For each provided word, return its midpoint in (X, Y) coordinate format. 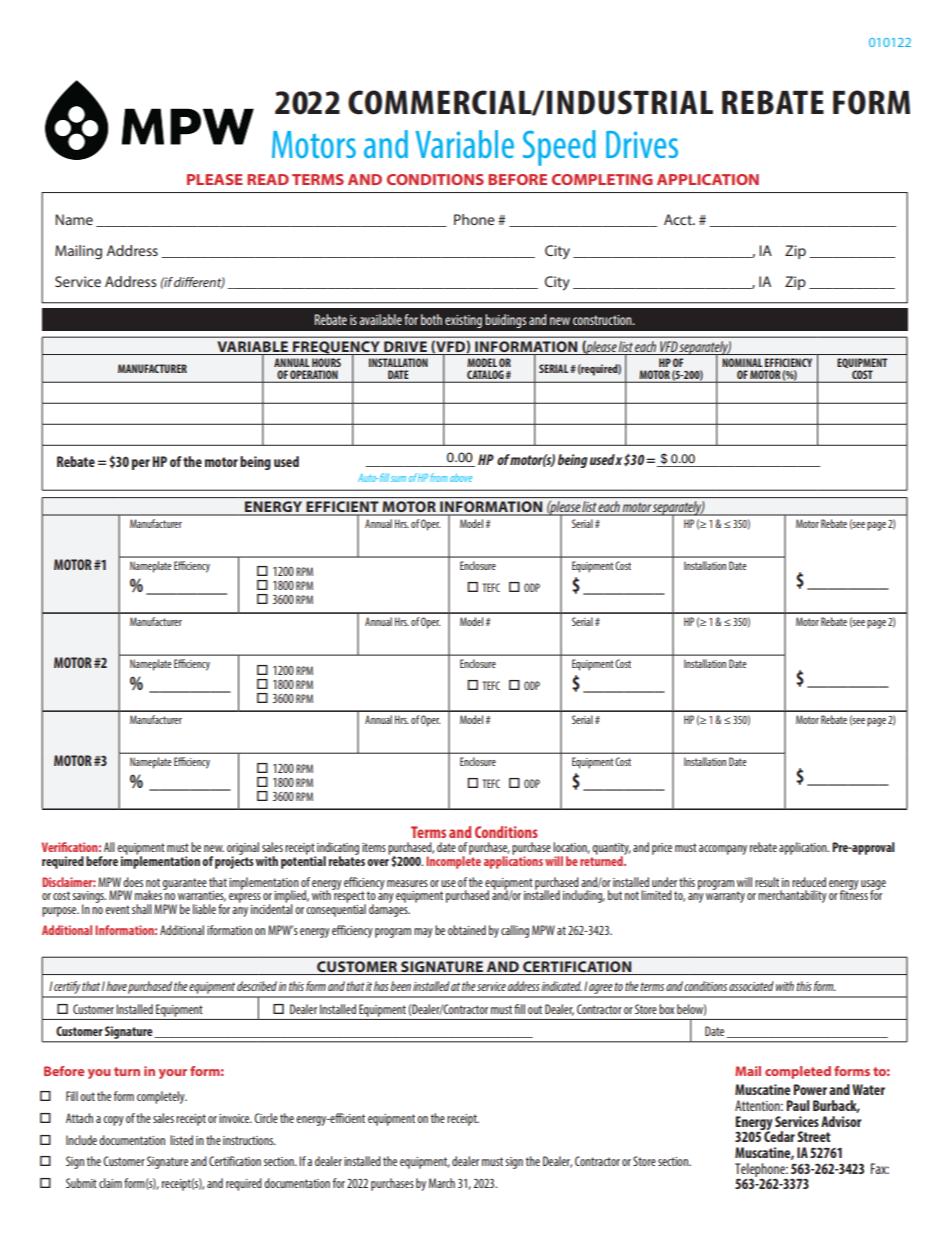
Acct (679, 219)
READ (268, 179)
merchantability (792, 896)
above (461, 477)
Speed (559, 148)
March (442, 1183)
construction (603, 320)
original (243, 849)
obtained (467, 930)
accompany (723, 850)
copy (113, 1121)
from (439, 477)
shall (142, 909)
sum (398, 479)
